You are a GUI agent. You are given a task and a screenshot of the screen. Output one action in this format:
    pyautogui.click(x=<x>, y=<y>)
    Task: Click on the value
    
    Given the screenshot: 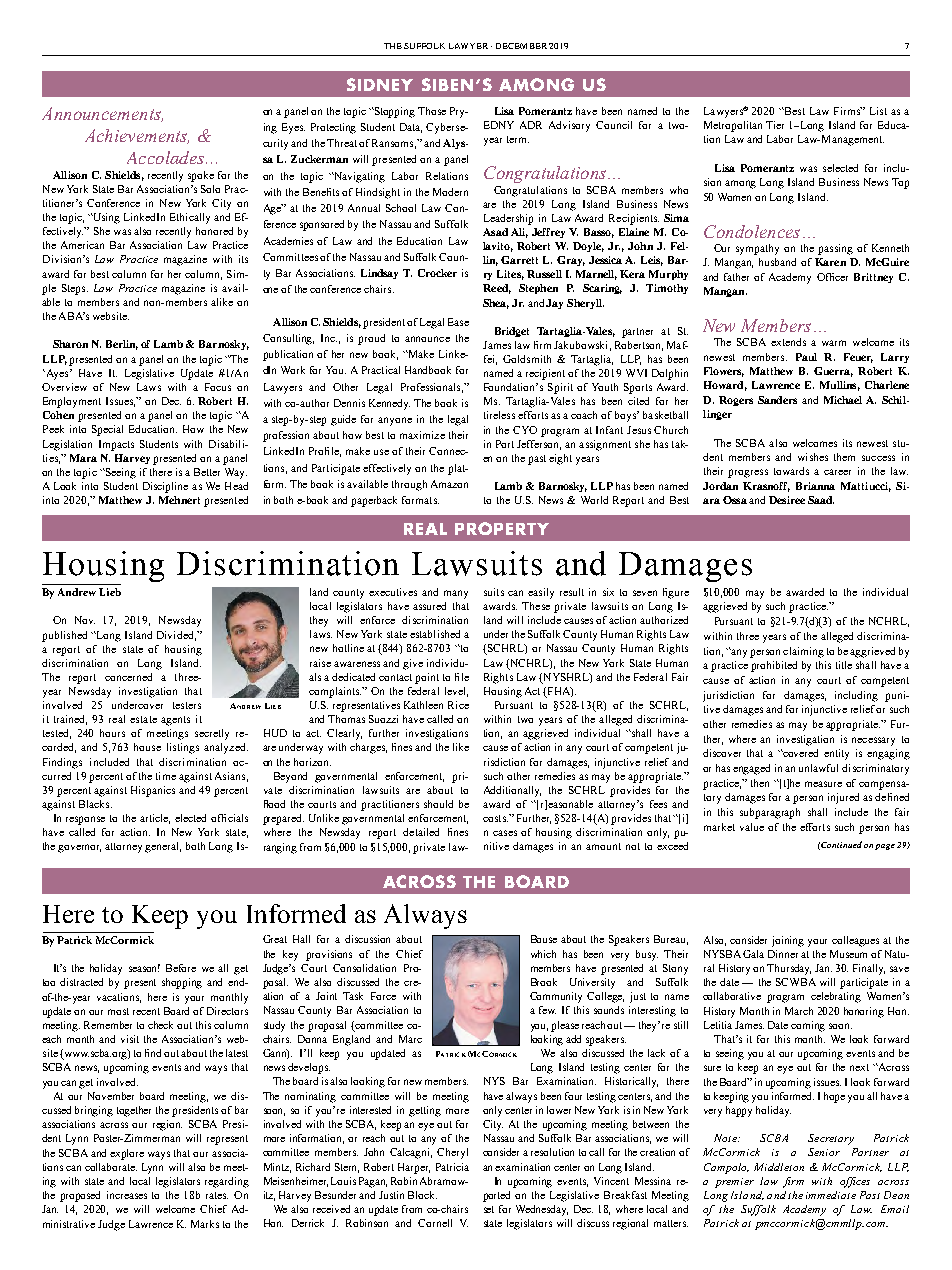 What is the action you would take?
    pyautogui.click(x=752, y=827)
